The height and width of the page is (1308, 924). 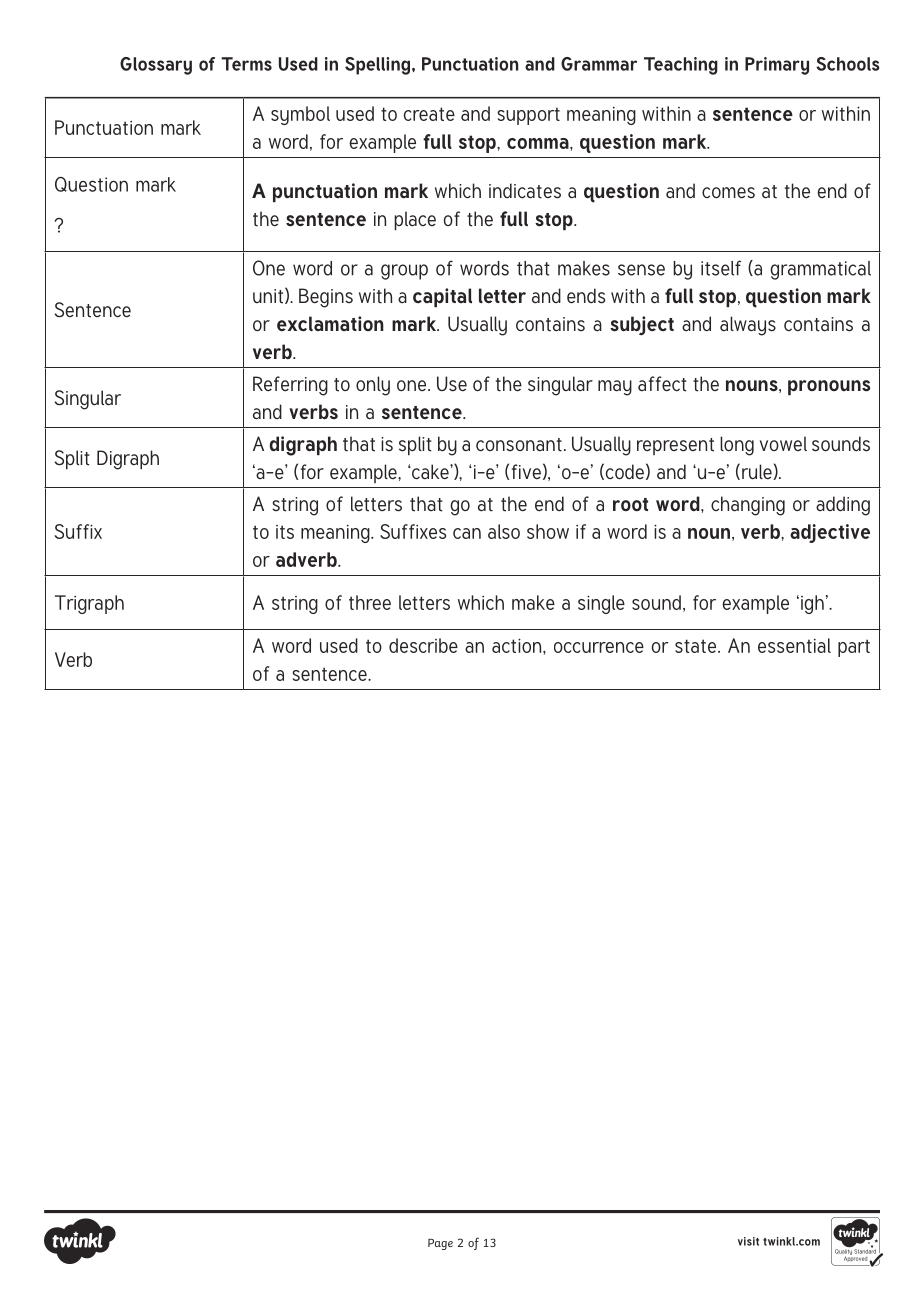 What do you see at coordinates (528, 116) in the page?
I see `support` at bounding box center [528, 116].
